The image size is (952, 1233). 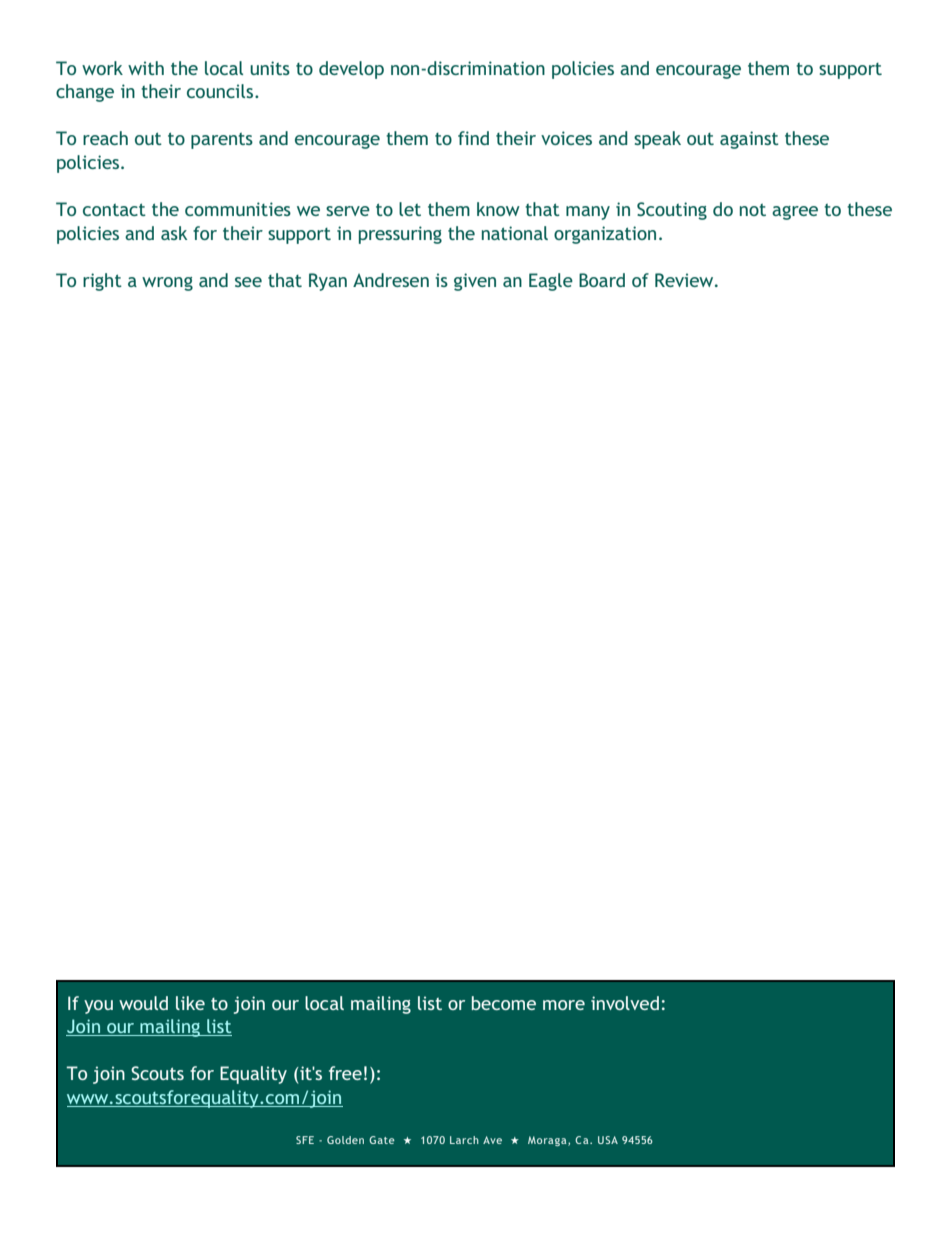 I want to click on organization, so click(x=605, y=235).
